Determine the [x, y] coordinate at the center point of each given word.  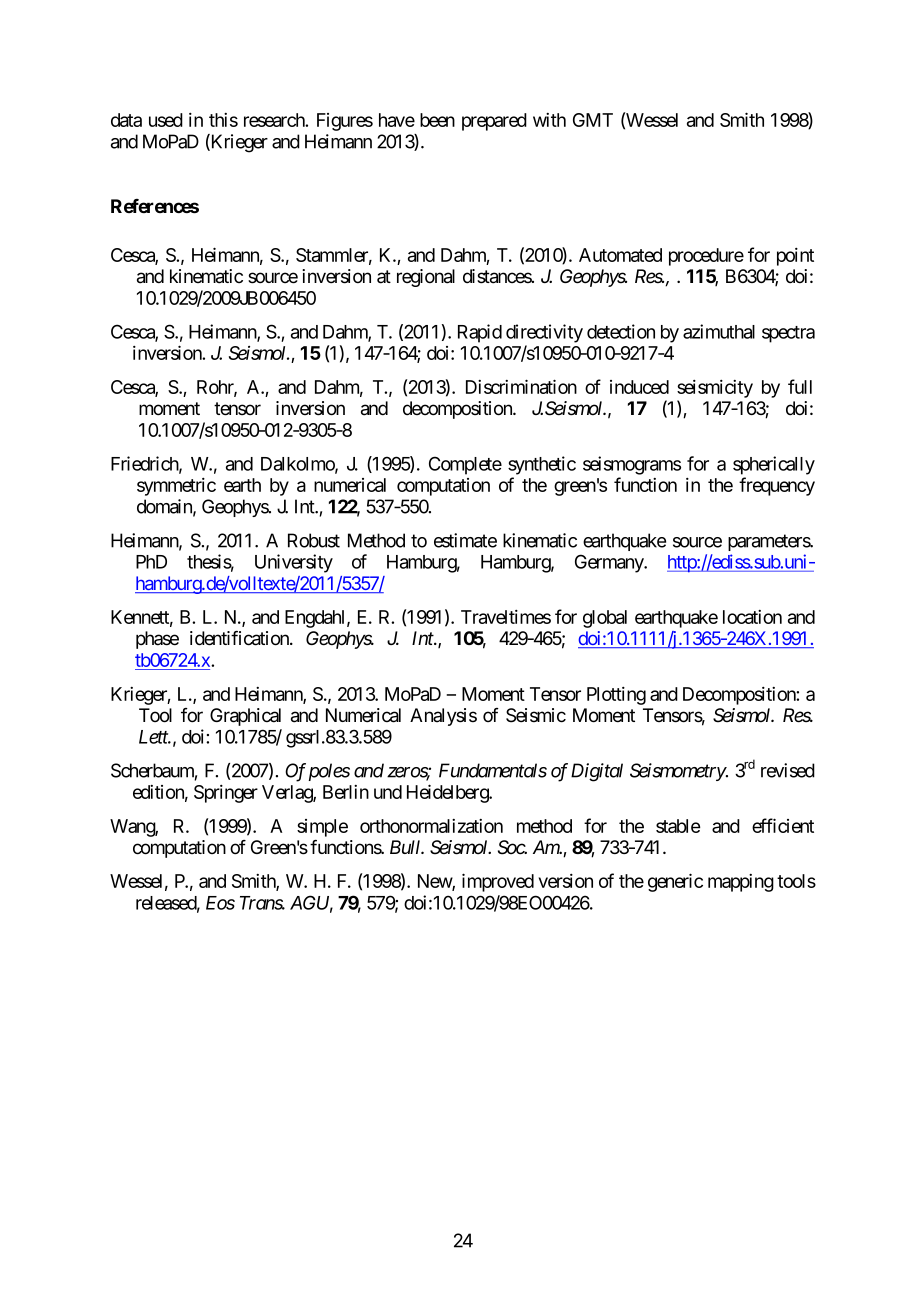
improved [498, 882]
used [166, 120]
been [437, 120]
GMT [593, 120]
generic [675, 882]
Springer [226, 794]
